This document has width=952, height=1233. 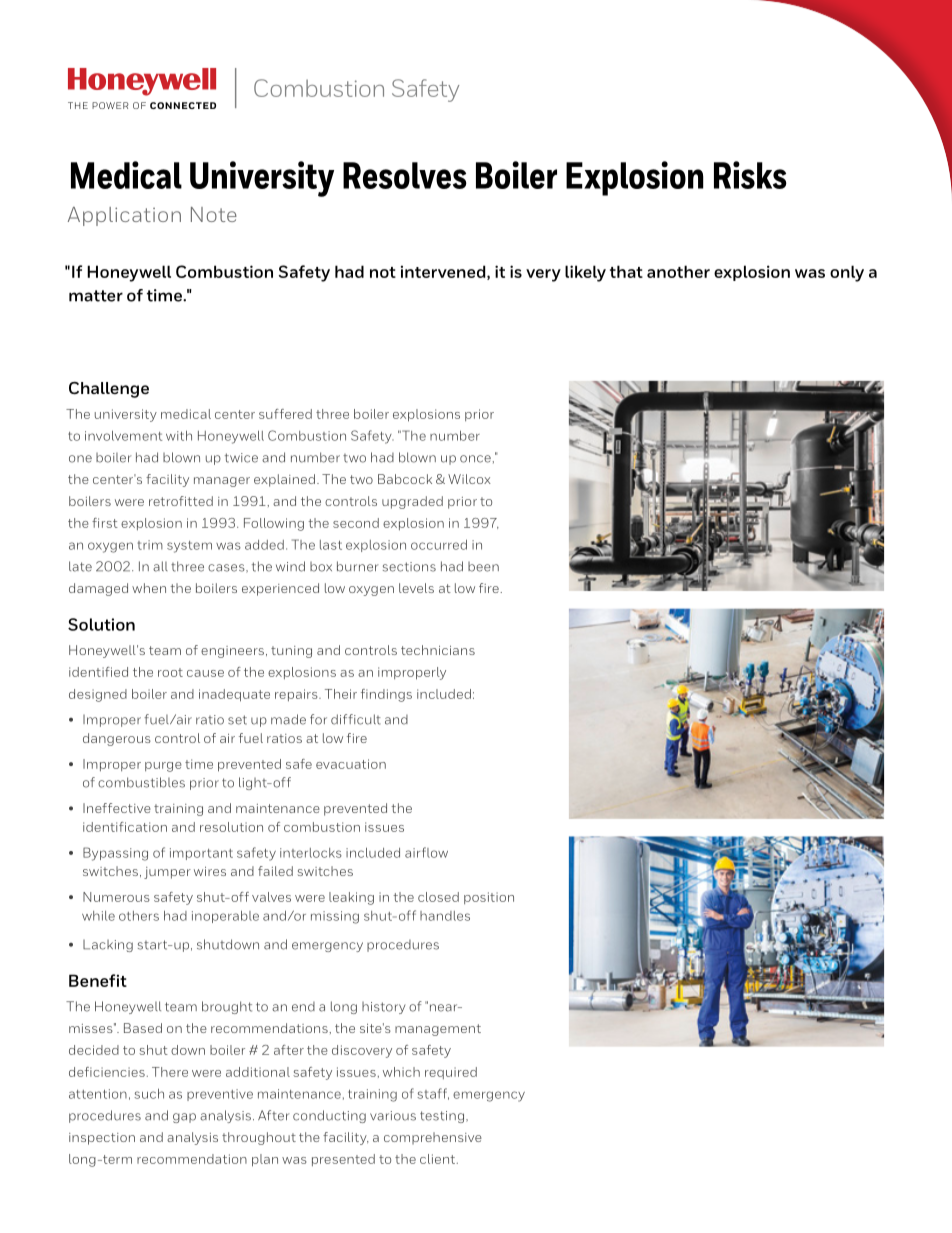 I want to click on identification, so click(x=125, y=827).
